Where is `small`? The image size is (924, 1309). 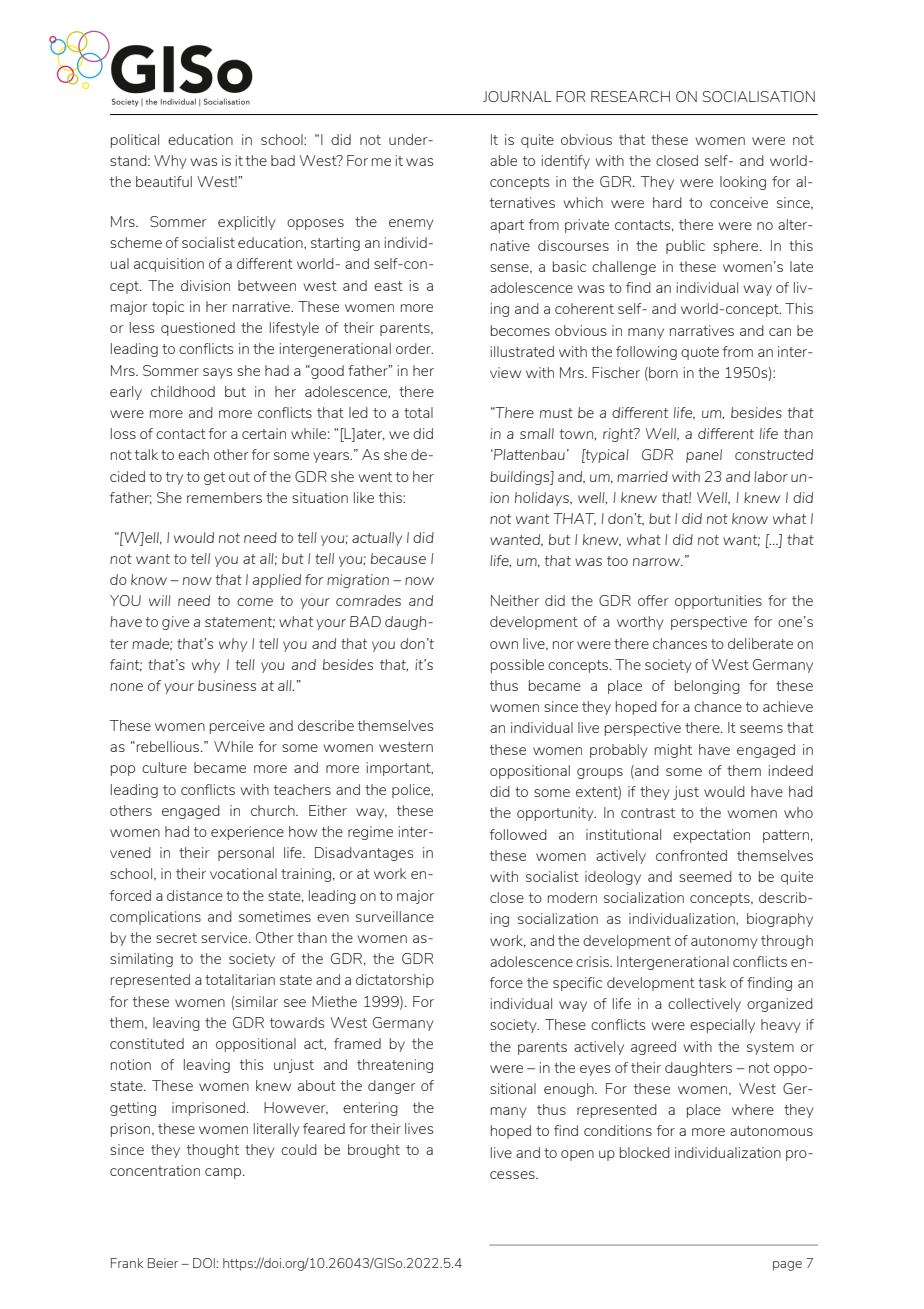 small is located at coordinates (537, 433).
